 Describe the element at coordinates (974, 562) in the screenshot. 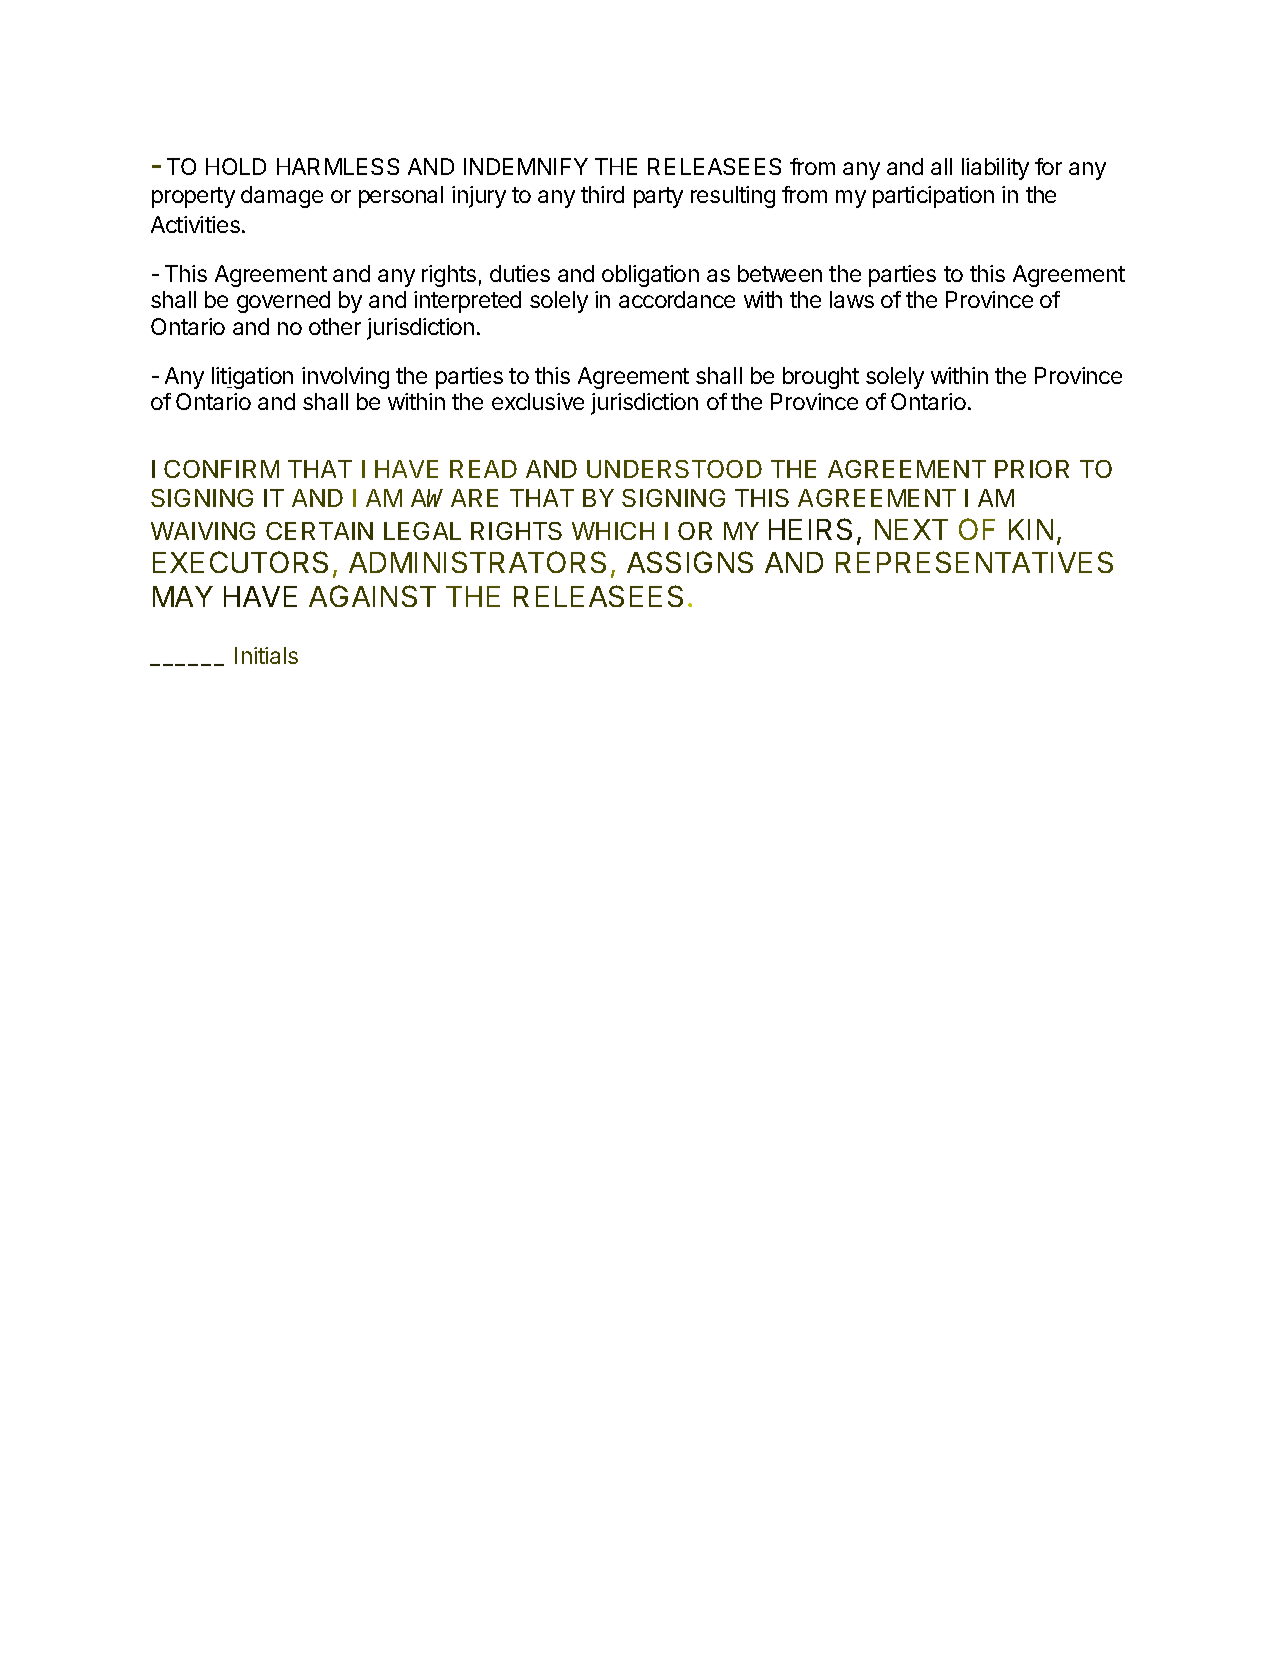

I see `REPRESENTATIVES` at that location.
